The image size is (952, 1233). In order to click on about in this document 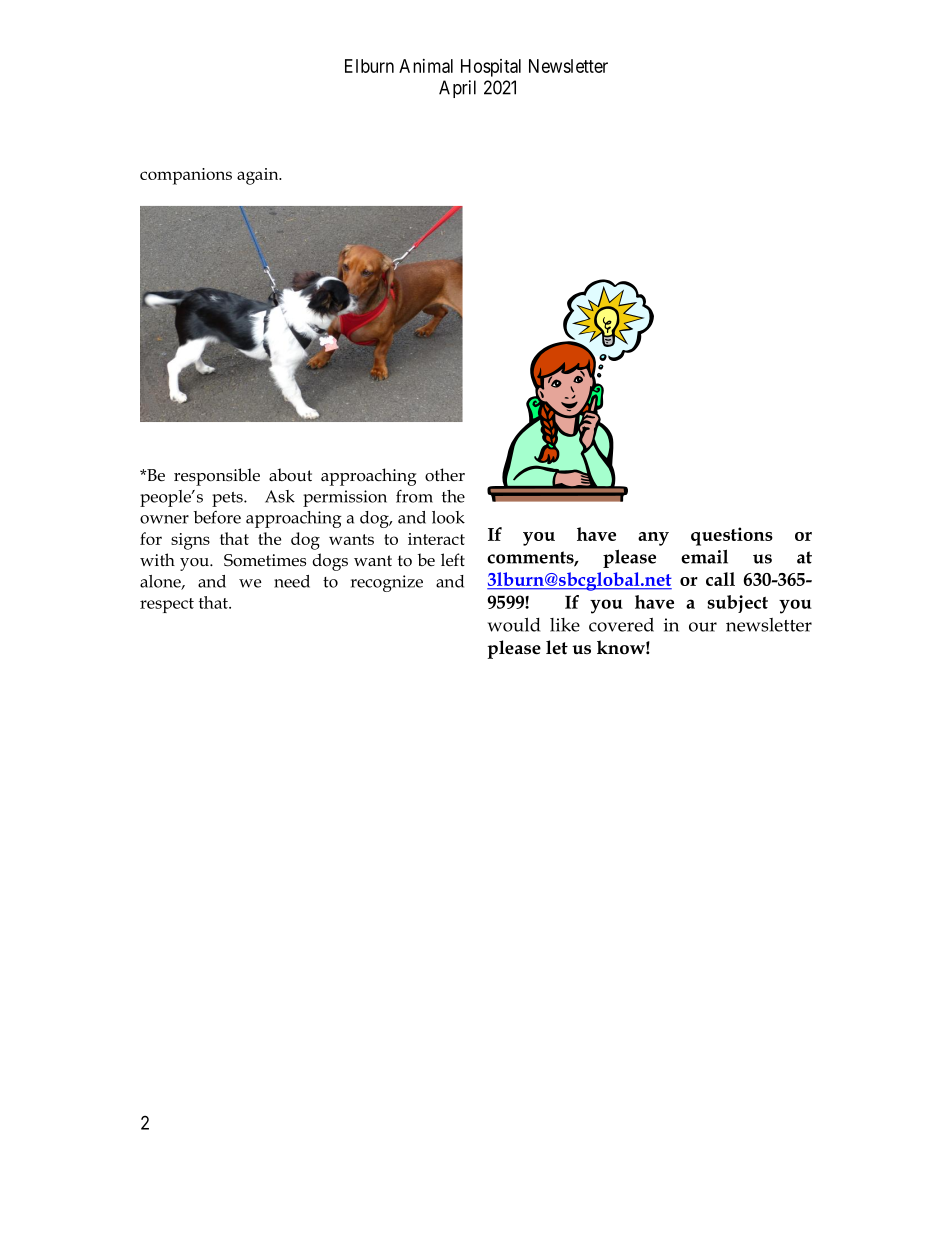, I will do `click(290, 475)`.
